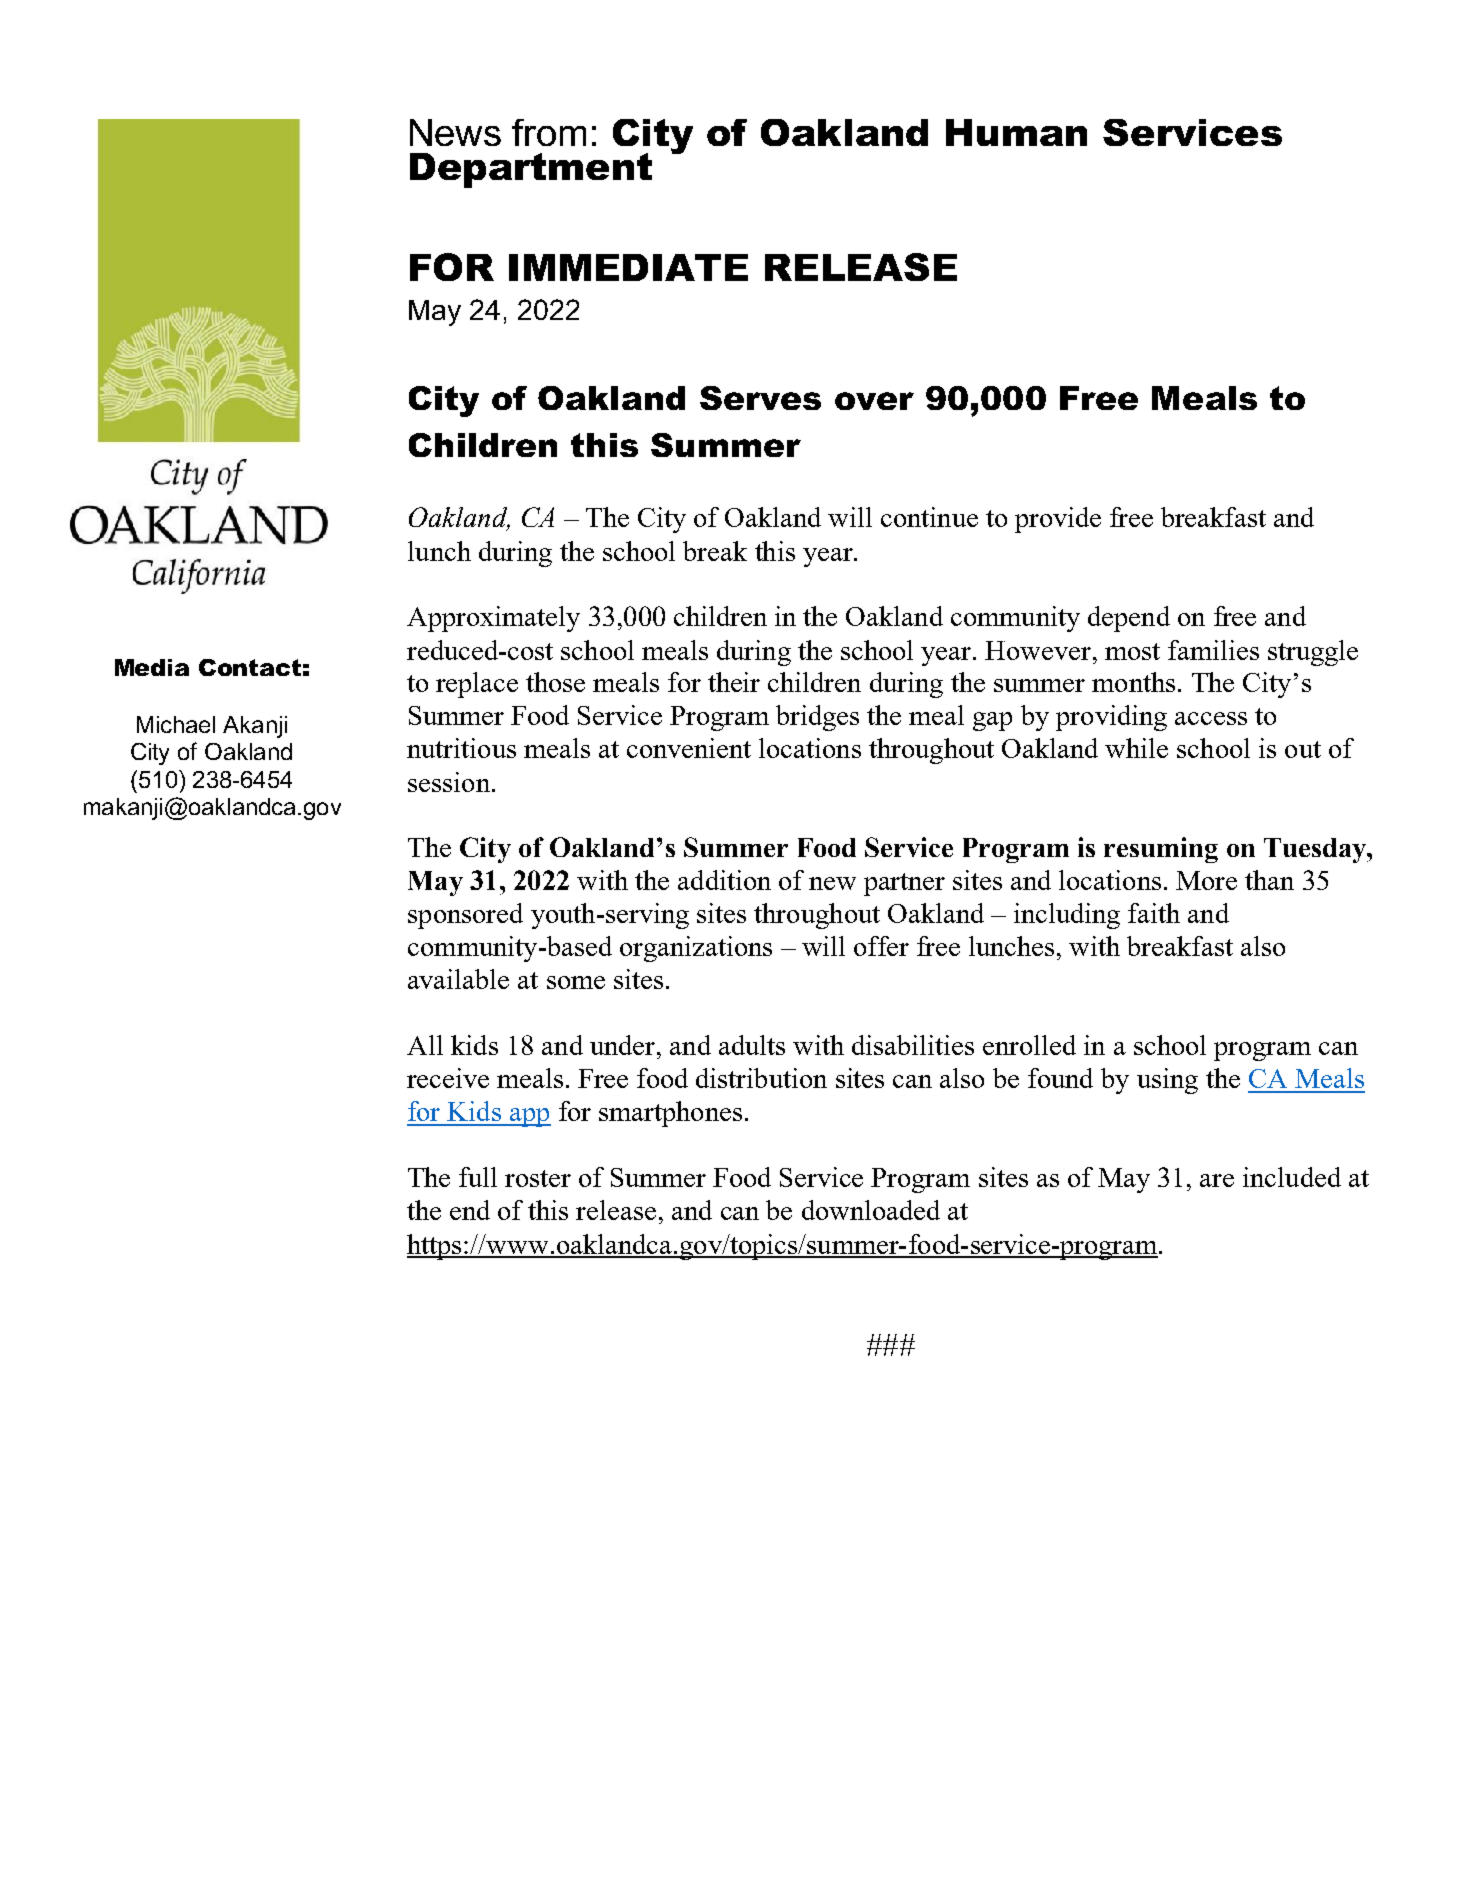 The height and width of the screenshot is (1888, 1459). What do you see at coordinates (449, 782) in the screenshot?
I see `session` at bounding box center [449, 782].
